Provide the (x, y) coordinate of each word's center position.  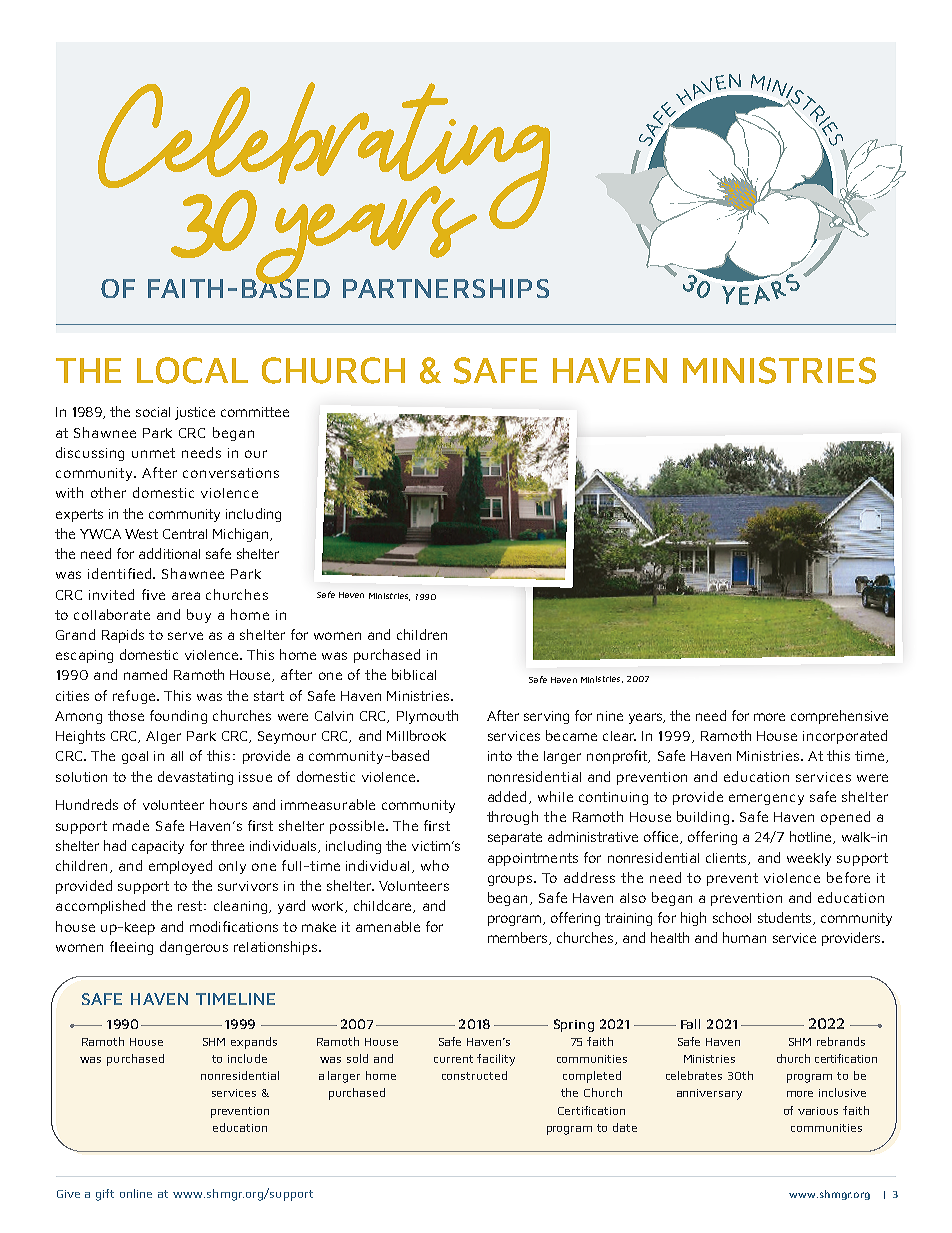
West (141, 534)
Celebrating (324, 157)
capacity (158, 847)
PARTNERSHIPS (446, 288)
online (136, 1193)
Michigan (242, 535)
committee (255, 412)
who (435, 865)
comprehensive (839, 717)
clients (727, 859)
